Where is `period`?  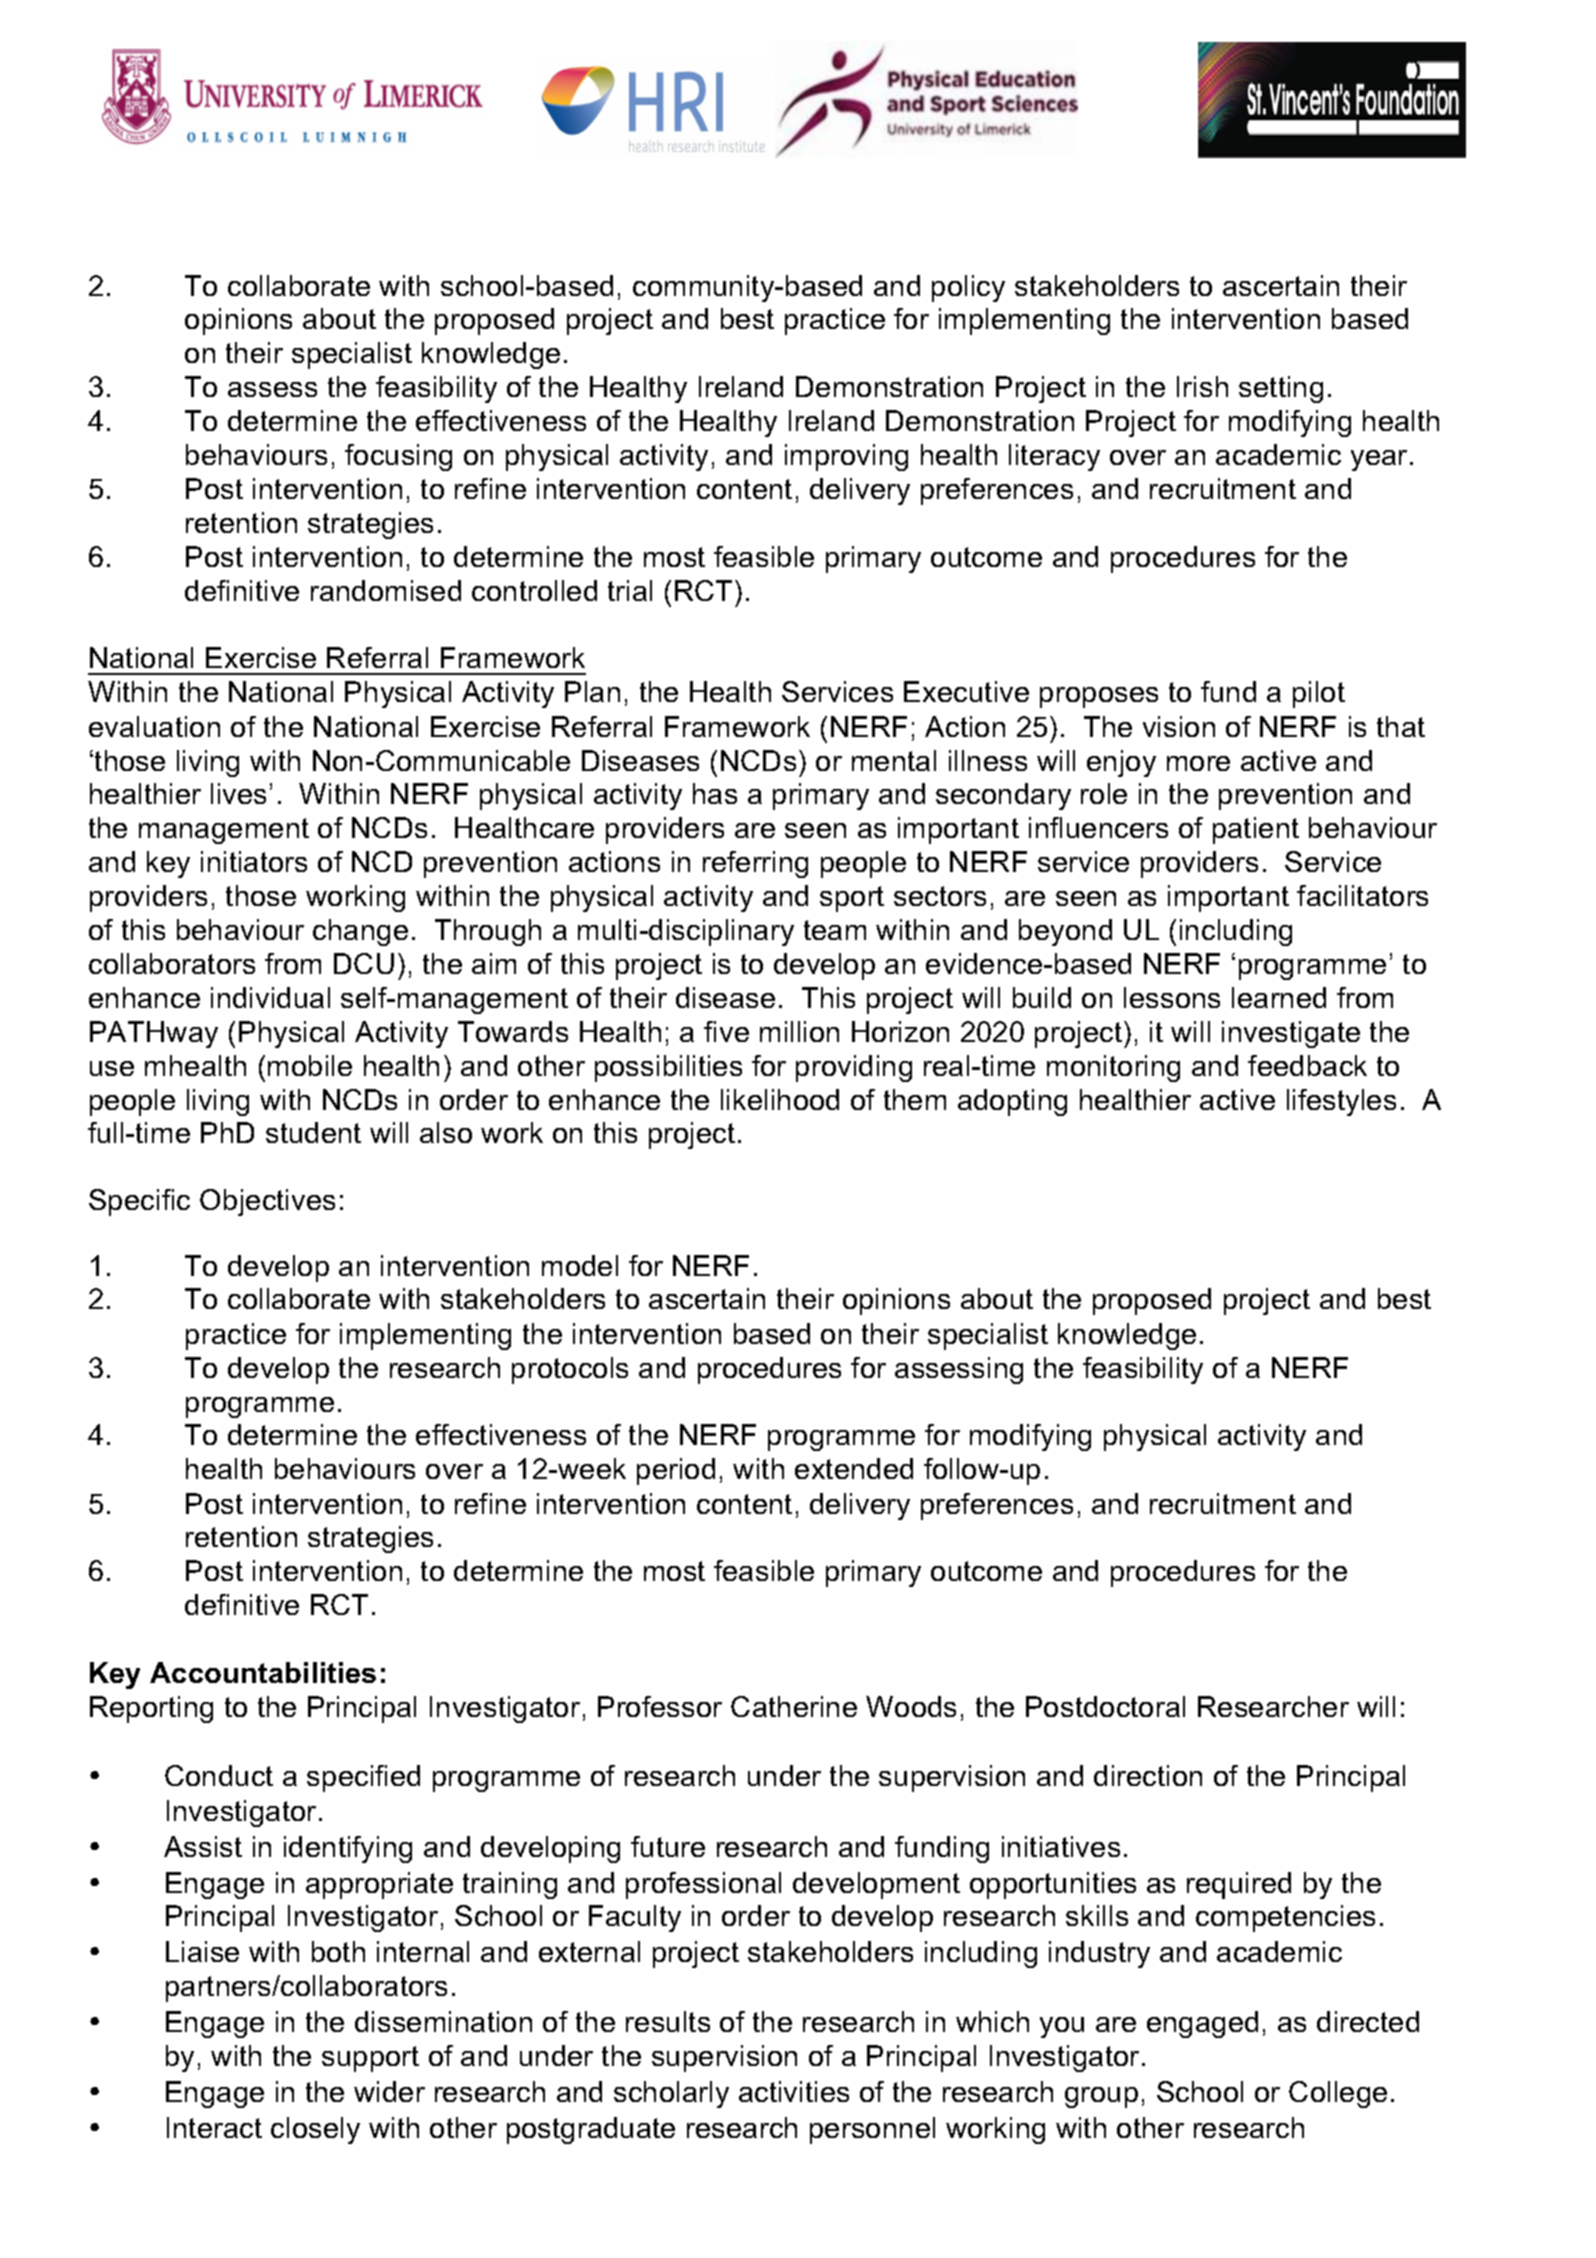 period is located at coordinates (676, 1471).
